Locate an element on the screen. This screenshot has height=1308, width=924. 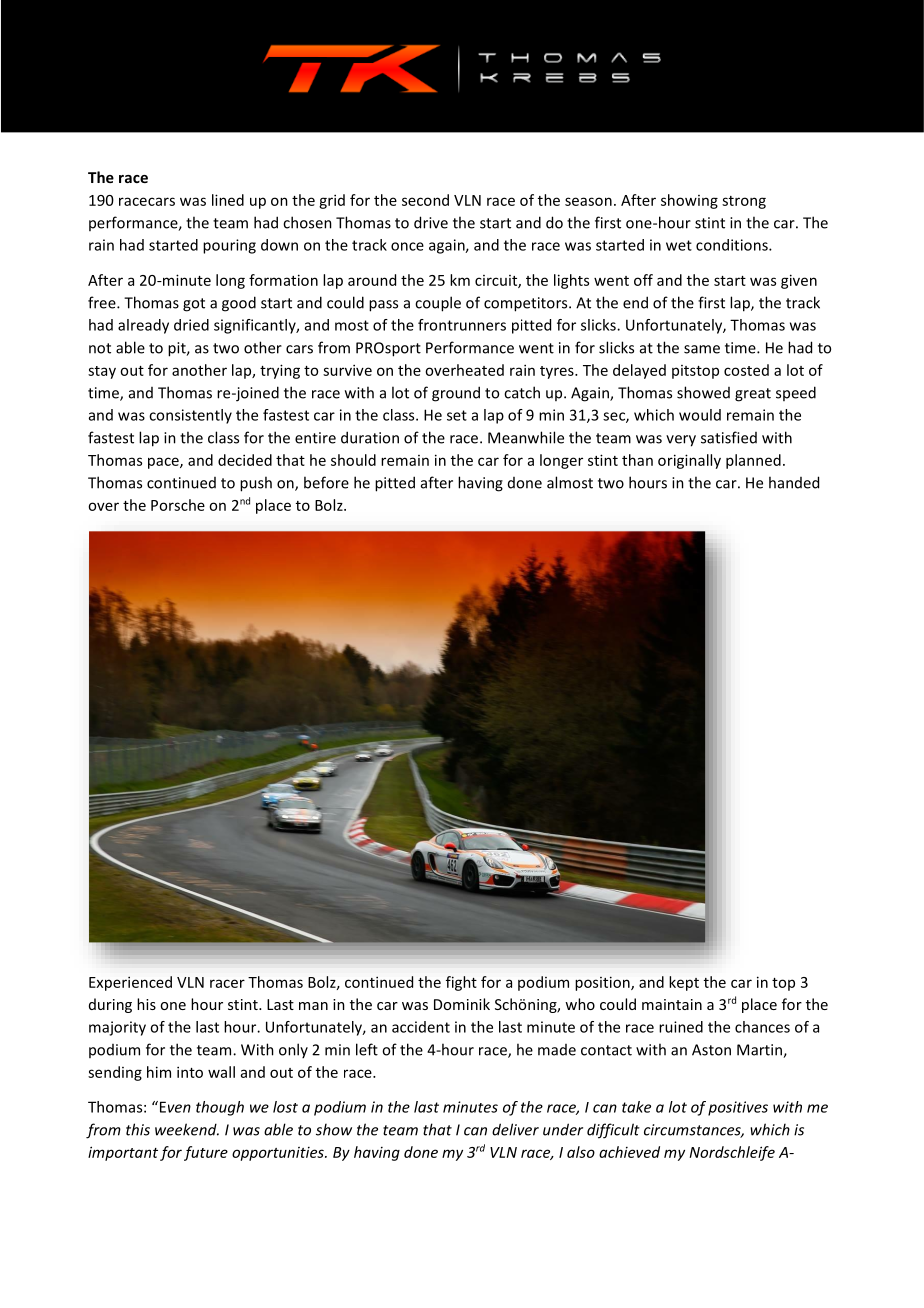
consistently is located at coordinates (190, 416).
